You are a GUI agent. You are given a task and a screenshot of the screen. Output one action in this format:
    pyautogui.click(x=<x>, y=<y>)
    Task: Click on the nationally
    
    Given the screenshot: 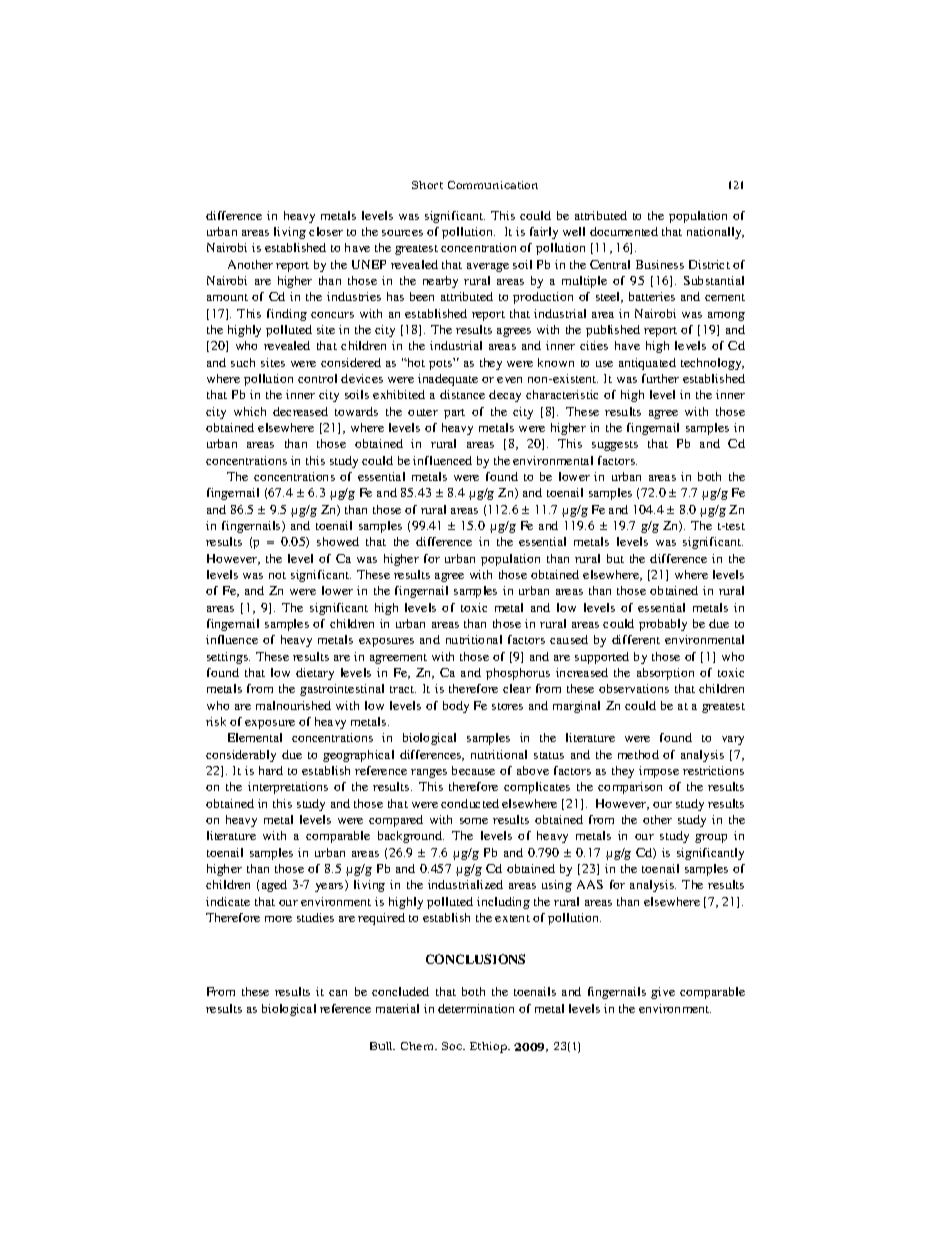 What is the action you would take?
    pyautogui.click(x=715, y=233)
